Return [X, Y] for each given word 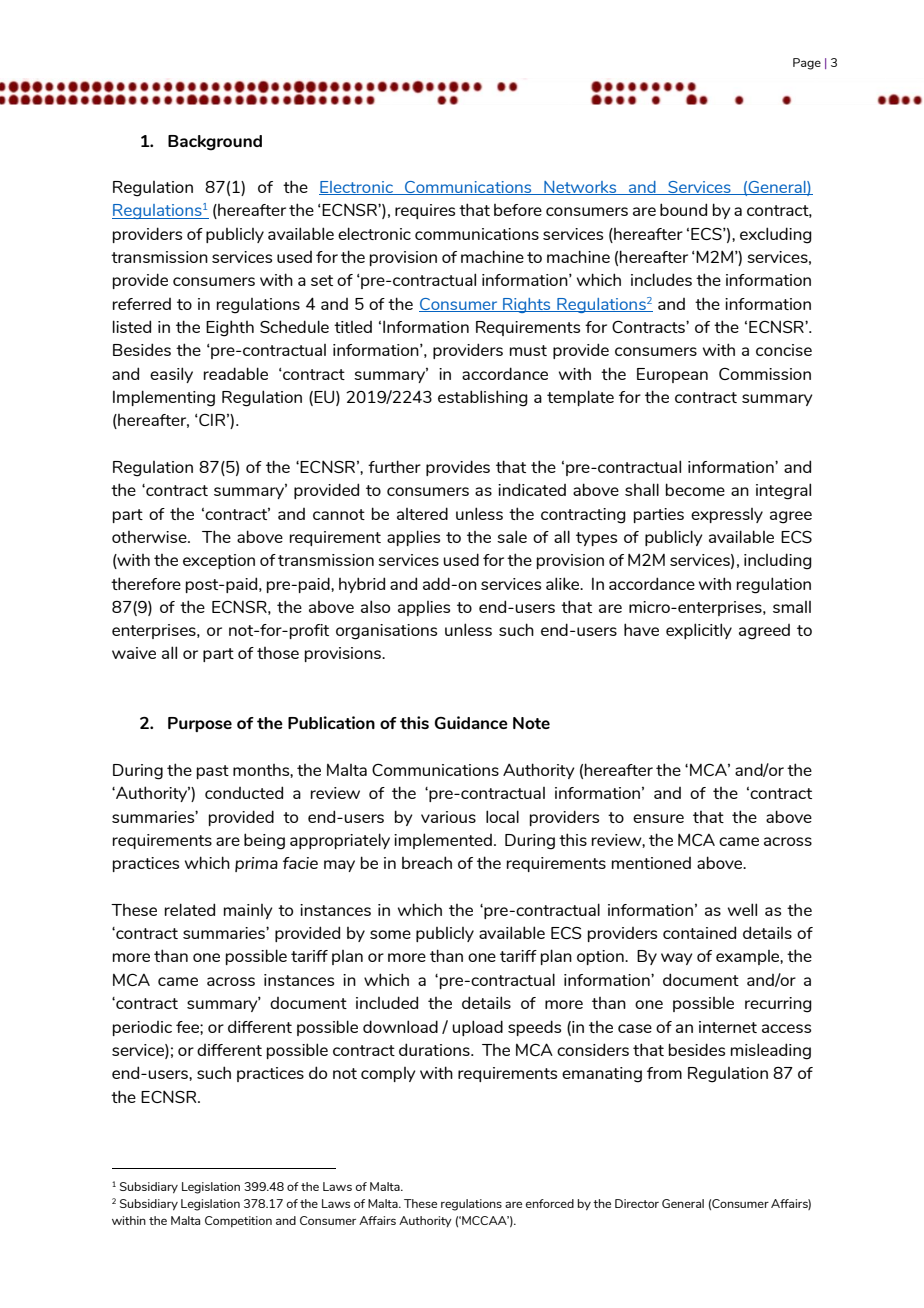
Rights [527, 305]
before [518, 210]
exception [219, 561]
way [677, 959]
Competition [238, 1222]
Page [807, 64]
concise [784, 350]
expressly [727, 515]
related [190, 909]
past [213, 772]
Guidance [471, 722]
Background [215, 143]
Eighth [230, 328]
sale [512, 536]
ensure [658, 818]
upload [477, 1028]
